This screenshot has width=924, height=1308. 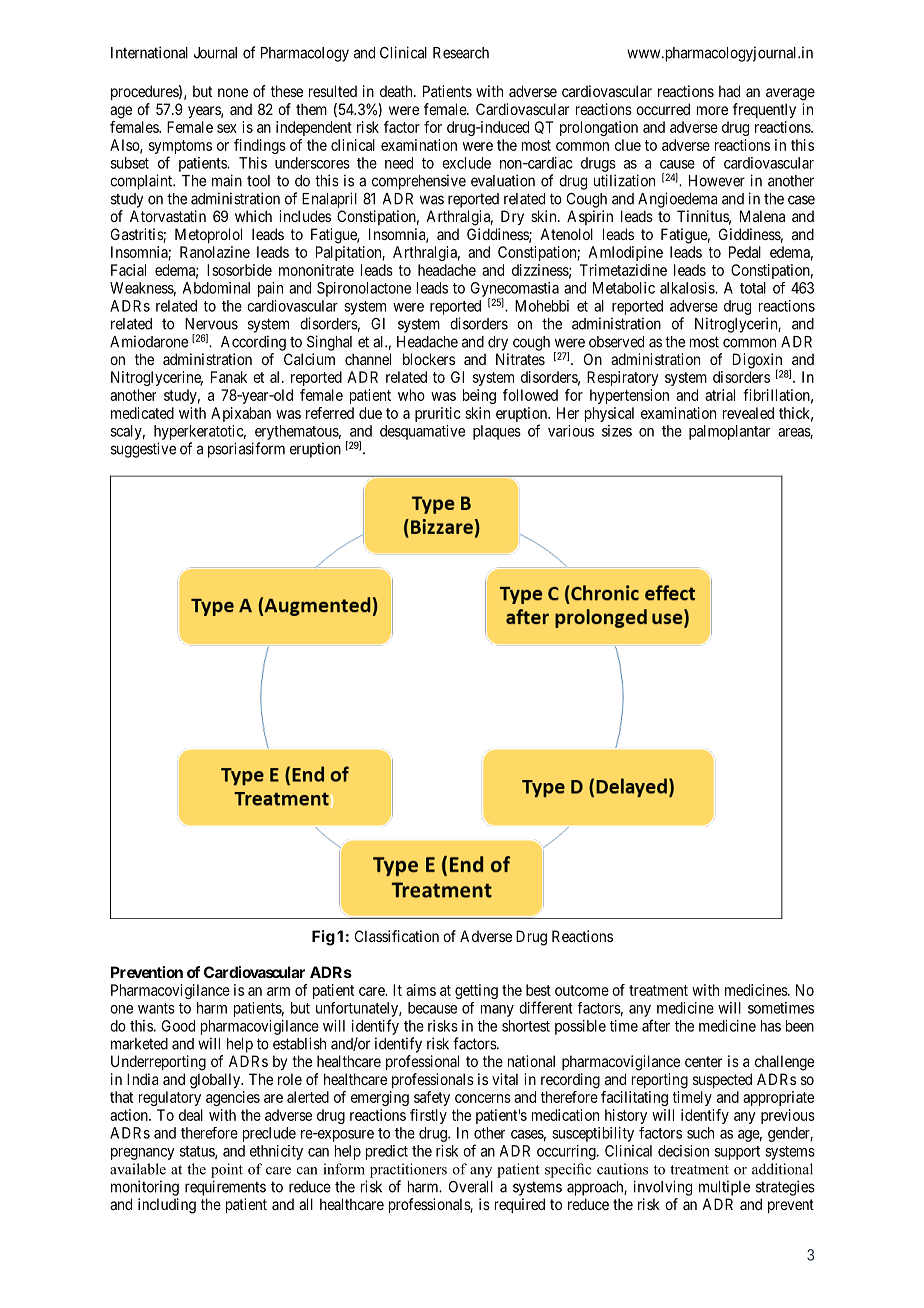 I want to click on Digoxin, so click(x=758, y=362).
